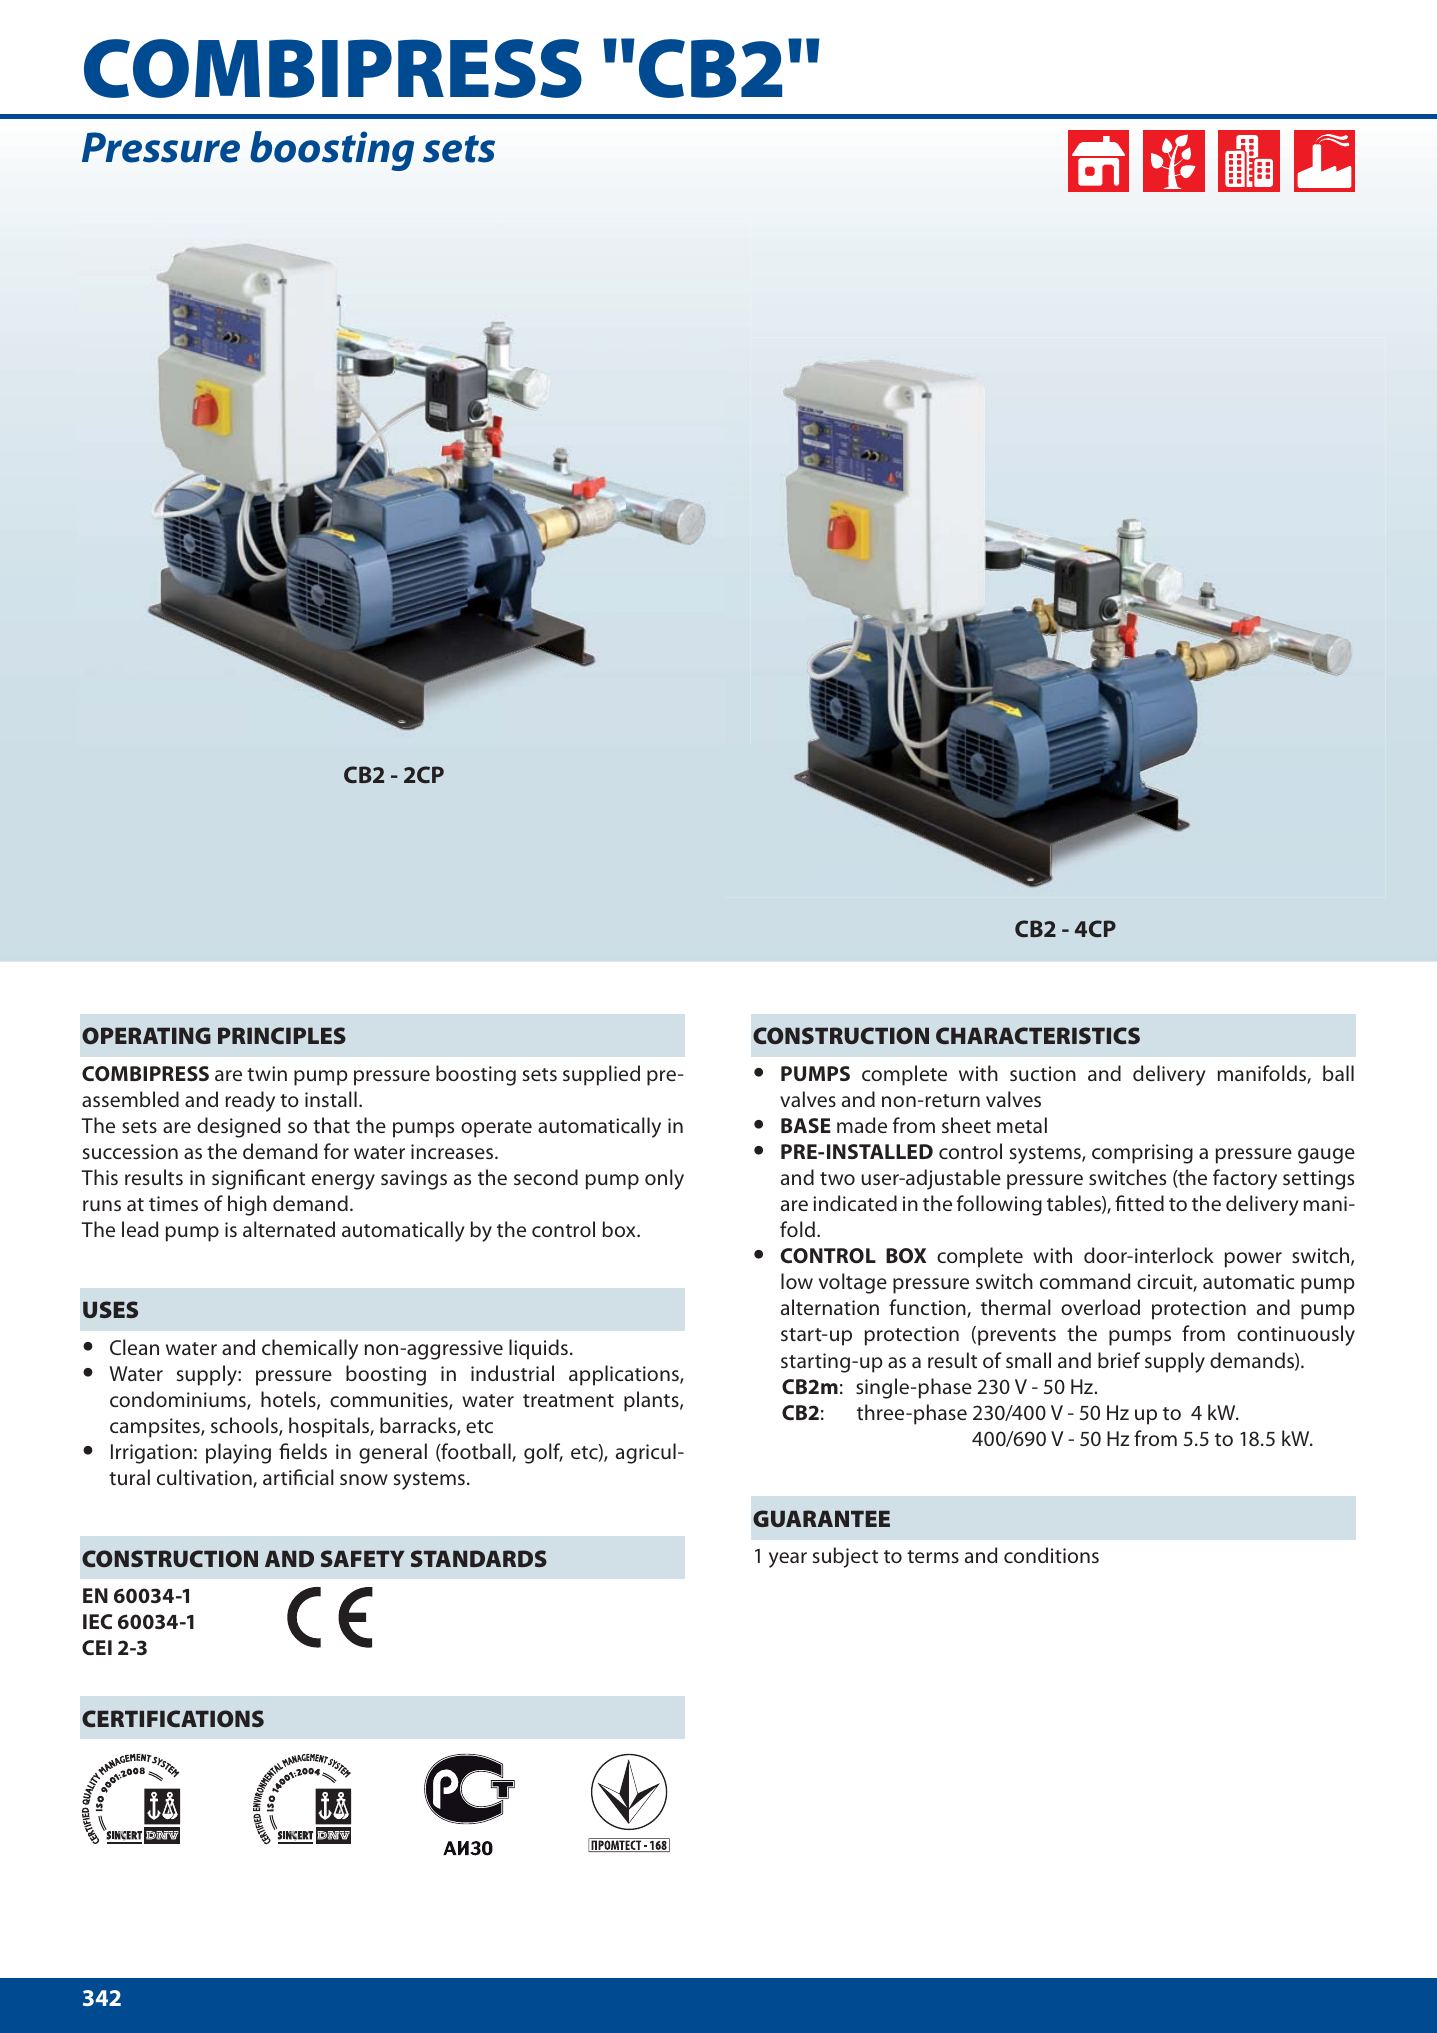  Describe the element at coordinates (173, 1718) in the screenshot. I see `CERTIFICATIONS` at that location.
